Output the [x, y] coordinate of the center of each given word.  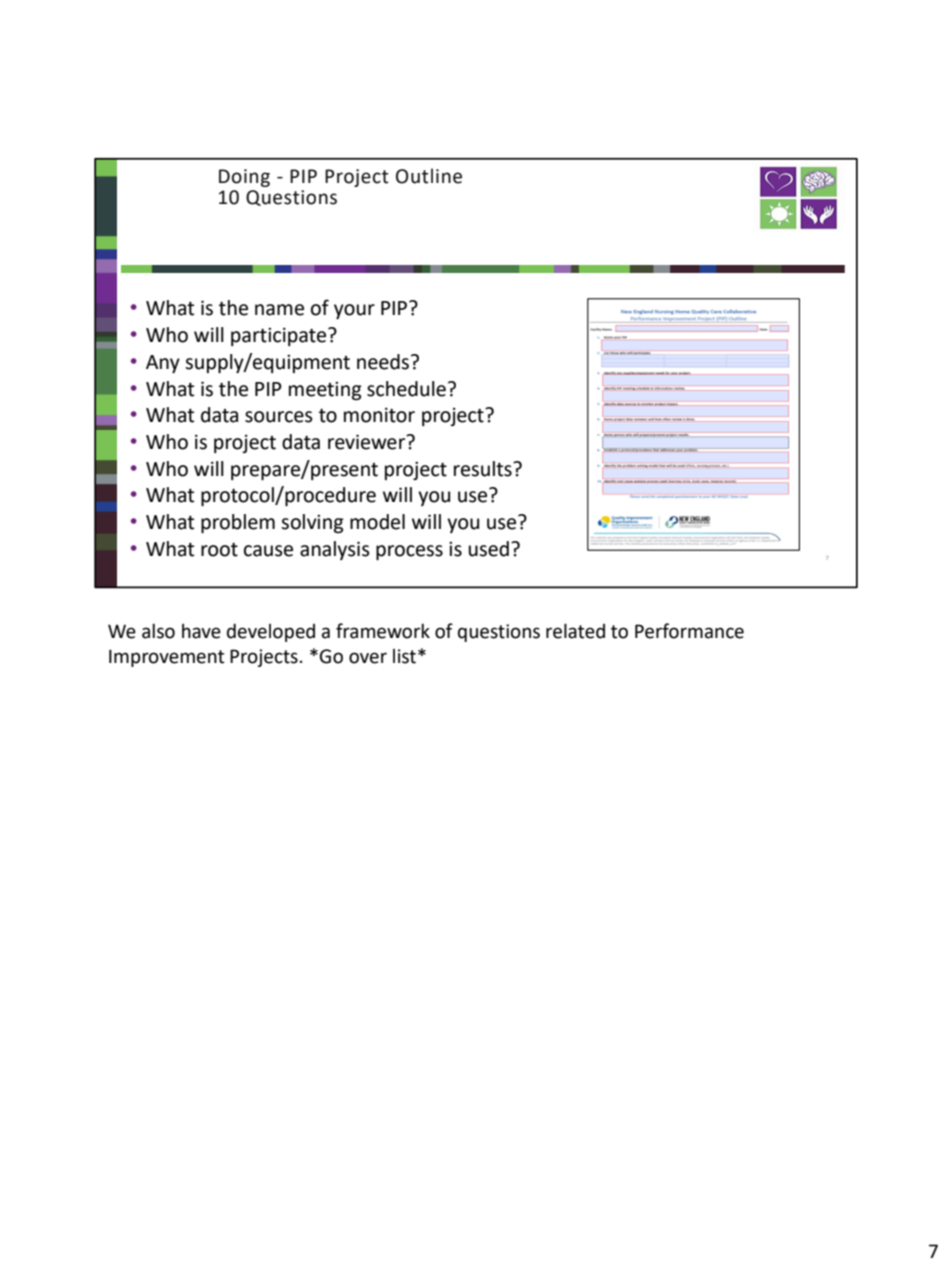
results [484, 469]
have [201, 631]
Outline [429, 176]
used [489, 549]
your [354, 311]
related [575, 631]
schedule [406, 389]
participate [278, 336]
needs [384, 362]
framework [383, 631]
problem [238, 523]
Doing [244, 178]
